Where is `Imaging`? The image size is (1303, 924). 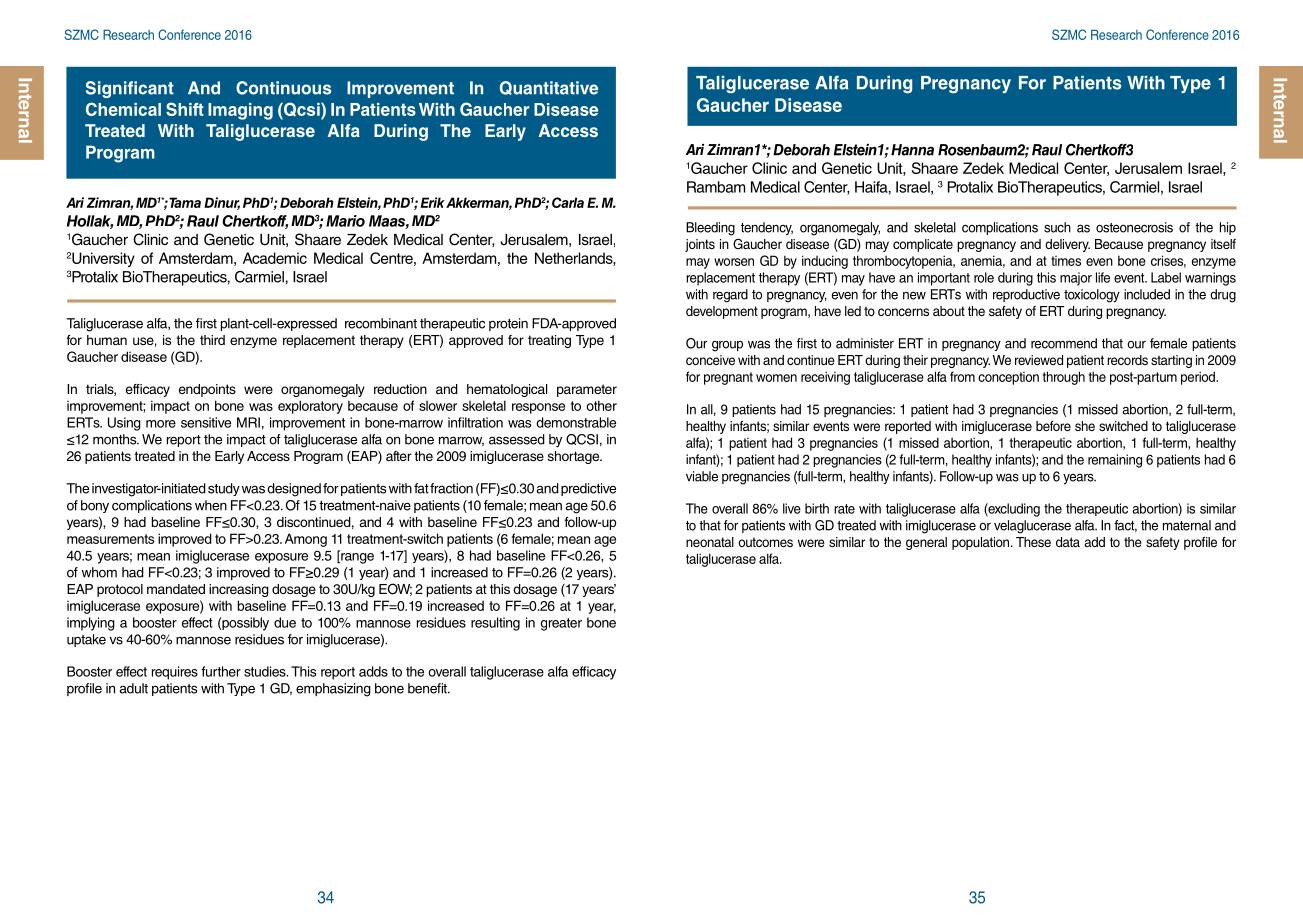
Imaging is located at coordinates (240, 111).
